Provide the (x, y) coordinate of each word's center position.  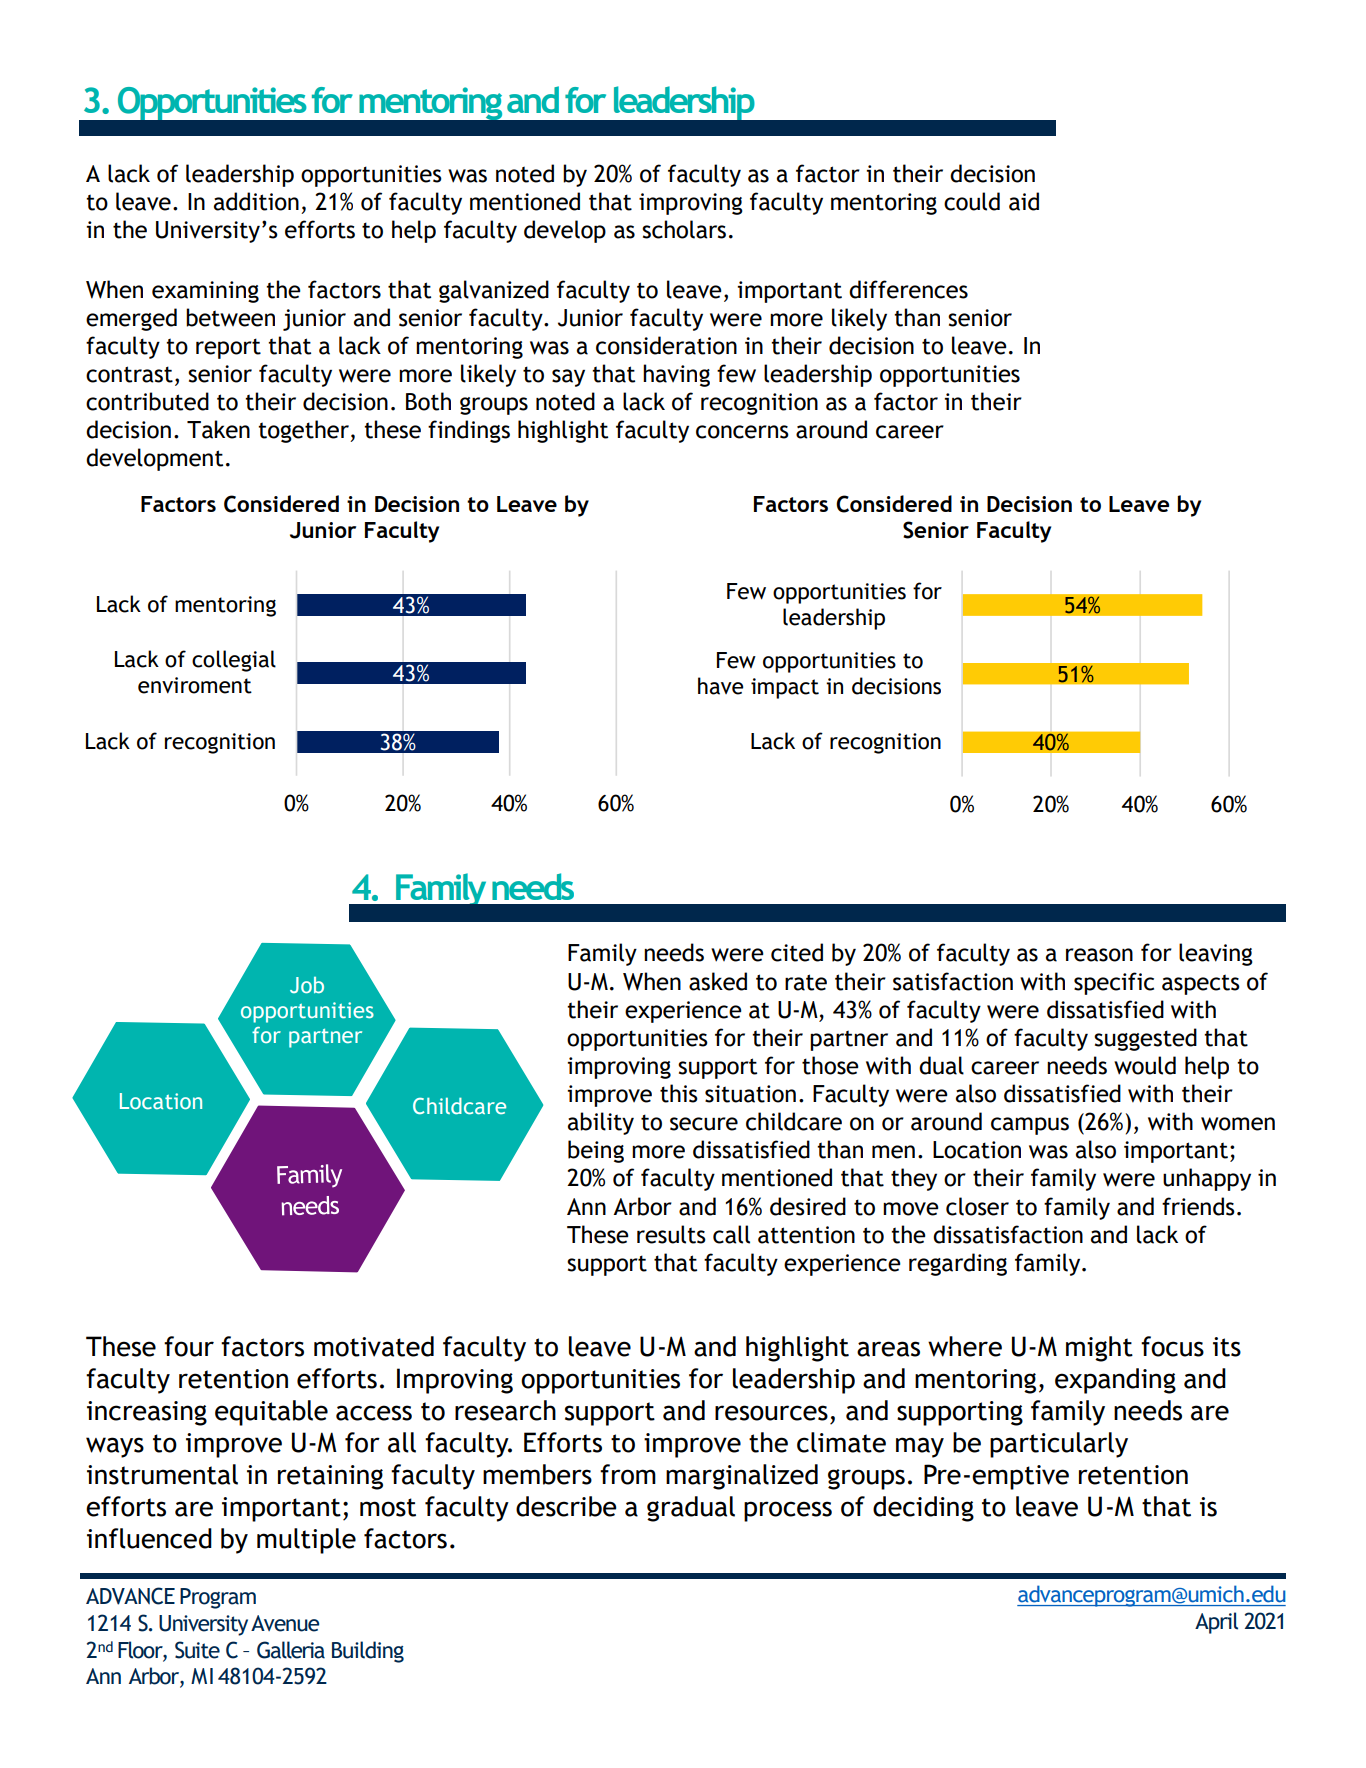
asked (718, 981)
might (1099, 1349)
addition (256, 201)
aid (1024, 201)
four (189, 1346)
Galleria (291, 1650)
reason (1099, 955)
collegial (234, 661)
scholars (684, 229)
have (720, 686)
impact (785, 688)
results (671, 1234)
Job (307, 985)
